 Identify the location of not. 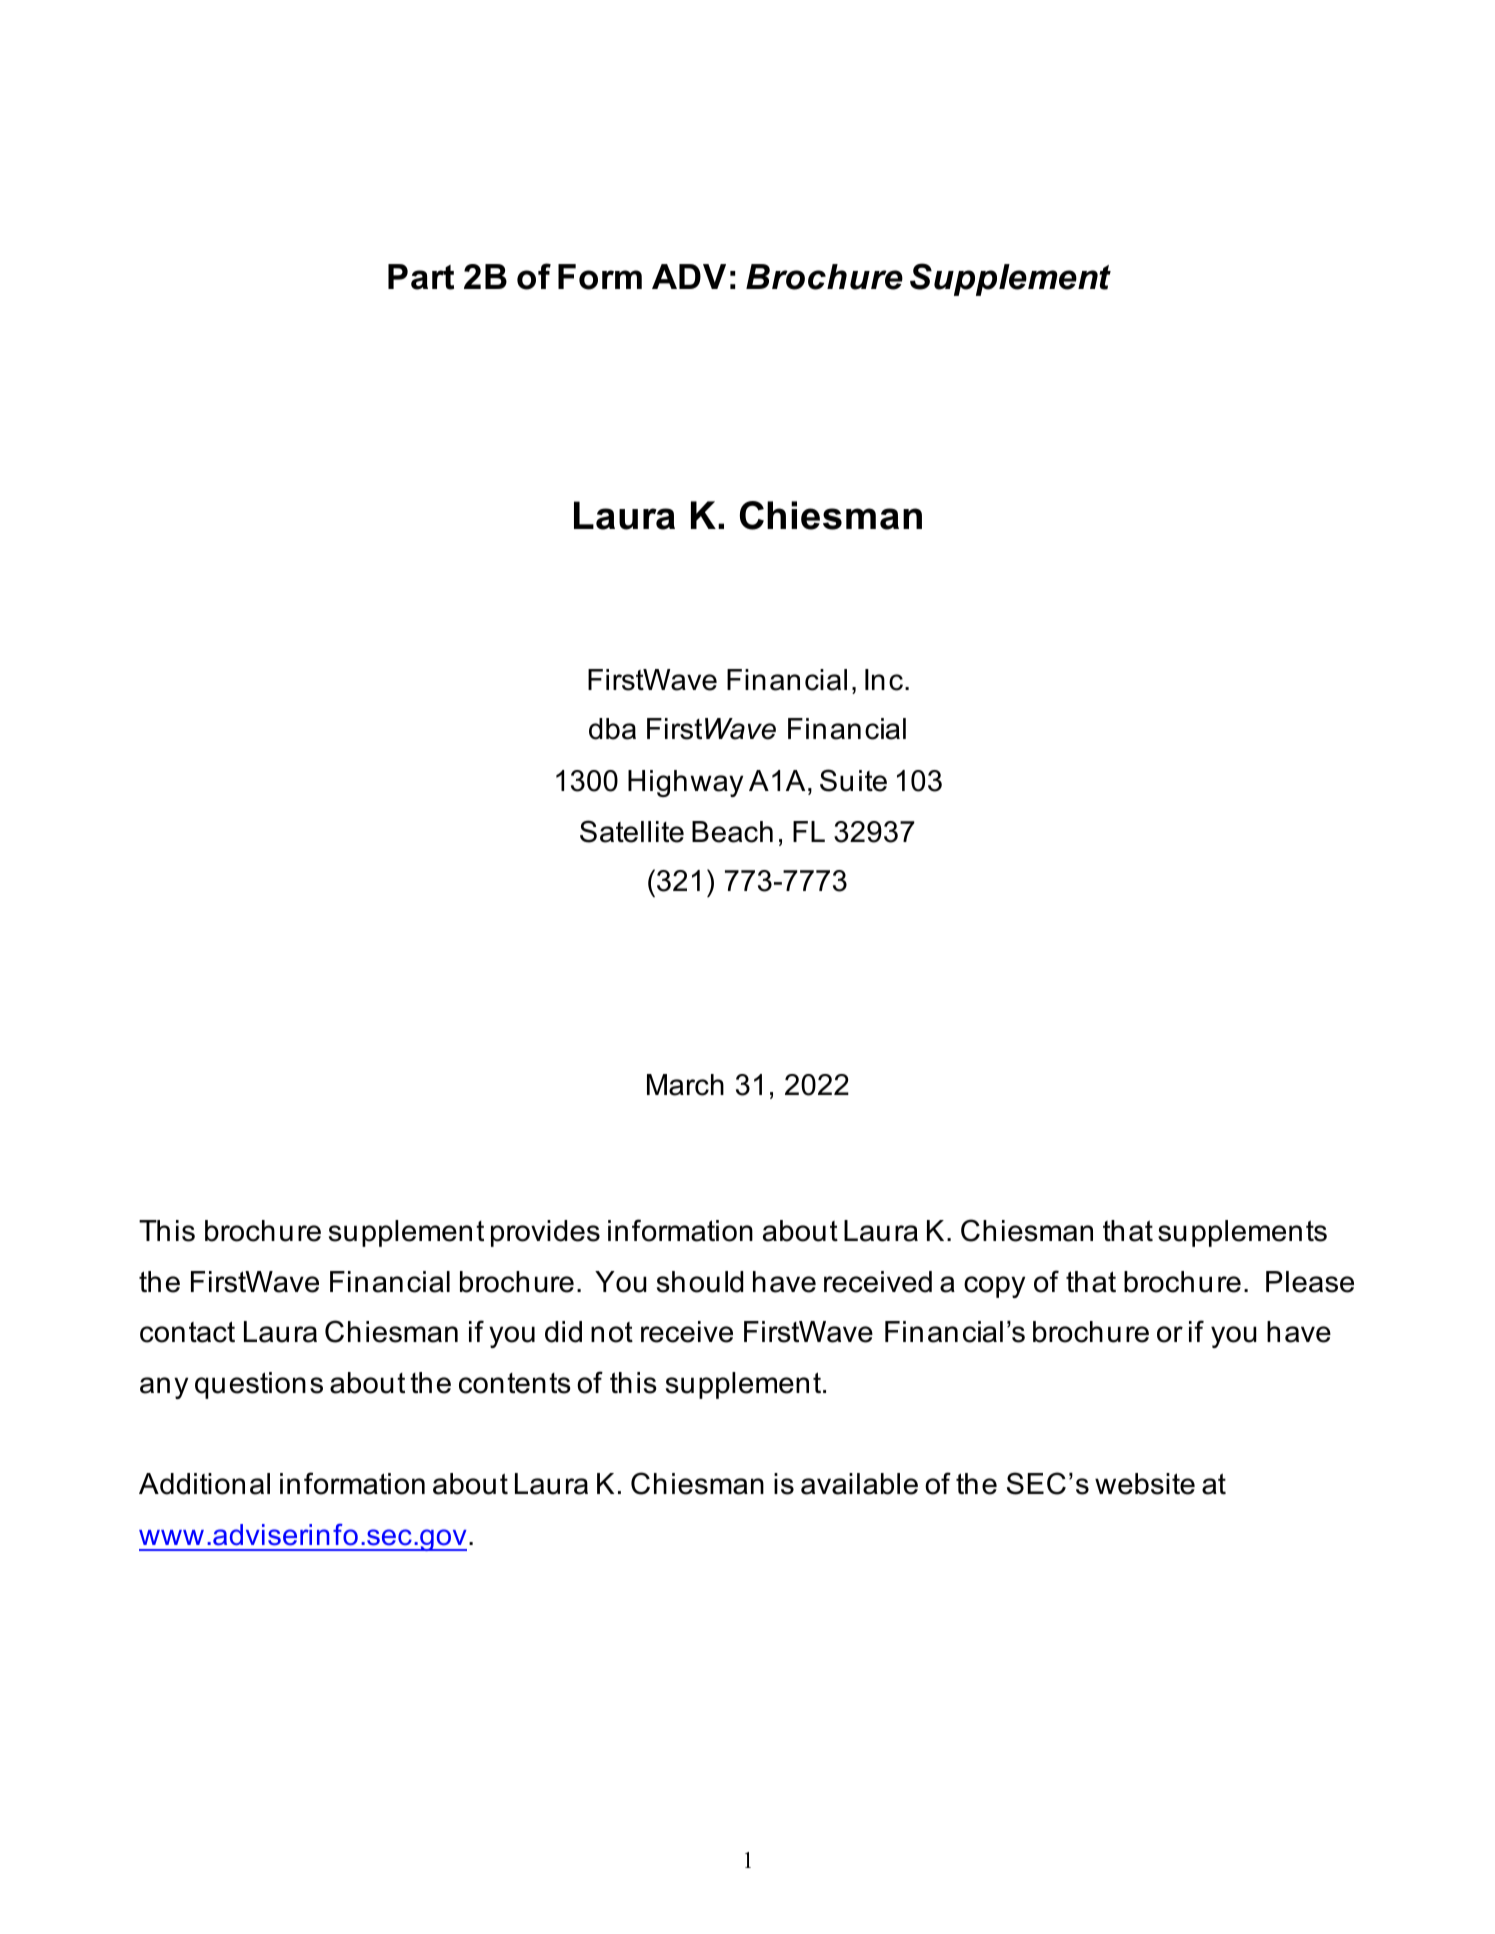
(612, 1332).
